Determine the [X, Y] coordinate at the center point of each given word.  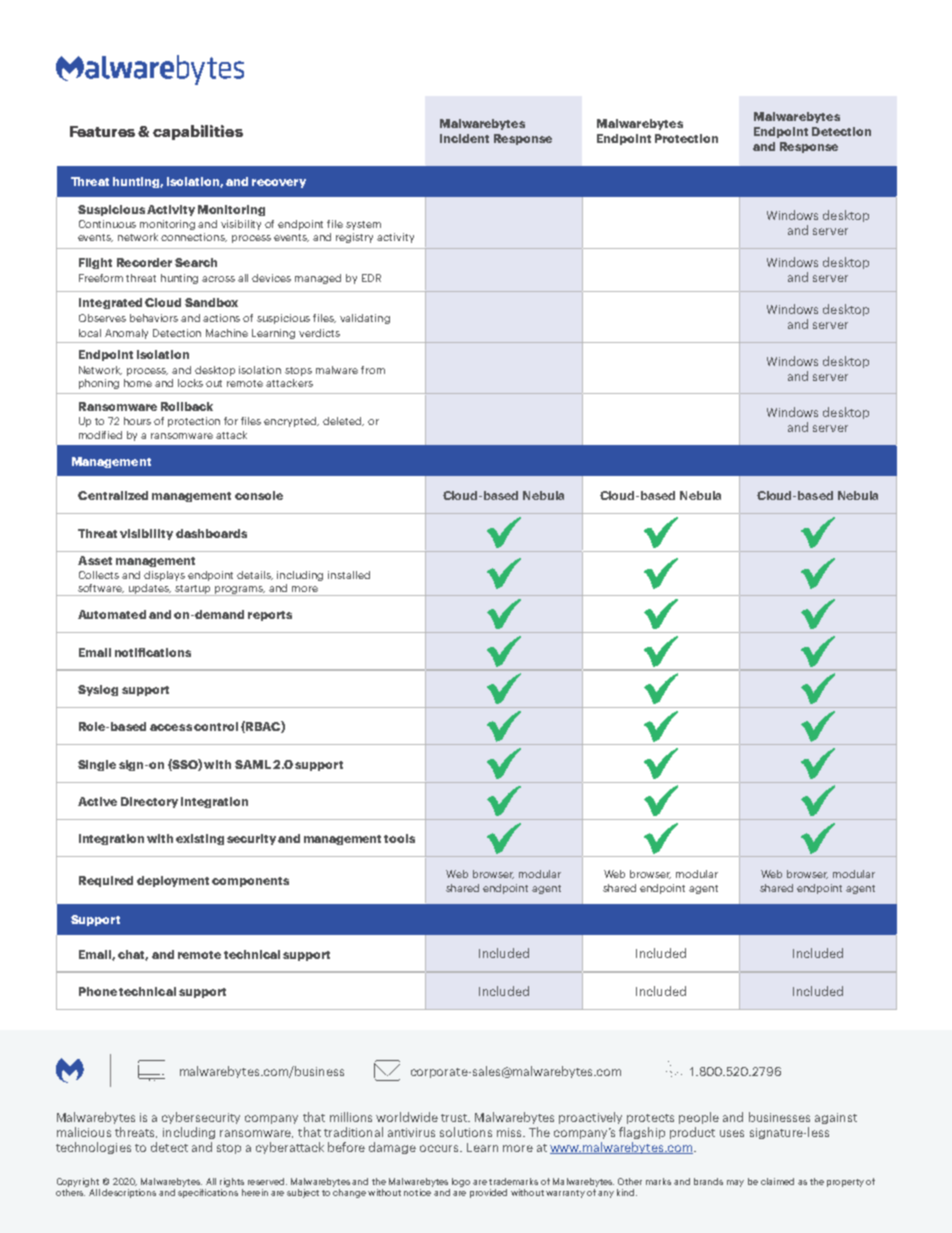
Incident [464, 138]
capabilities [198, 132]
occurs [441, 1148]
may [735, 1183]
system [363, 225]
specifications [208, 1192]
